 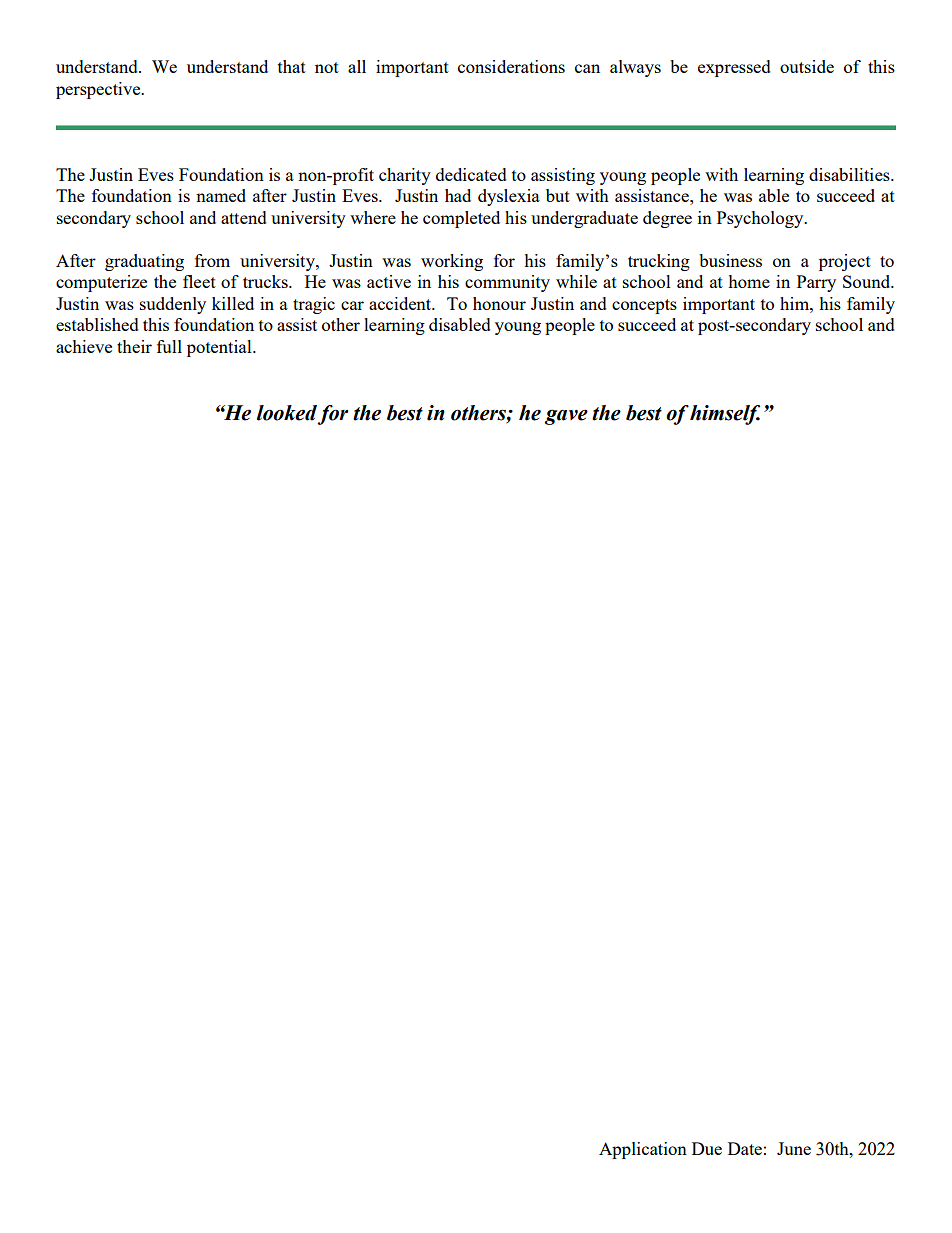 What do you see at coordinates (643, 1150) in the screenshot?
I see `Application` at bounding box center [643, 1150].
